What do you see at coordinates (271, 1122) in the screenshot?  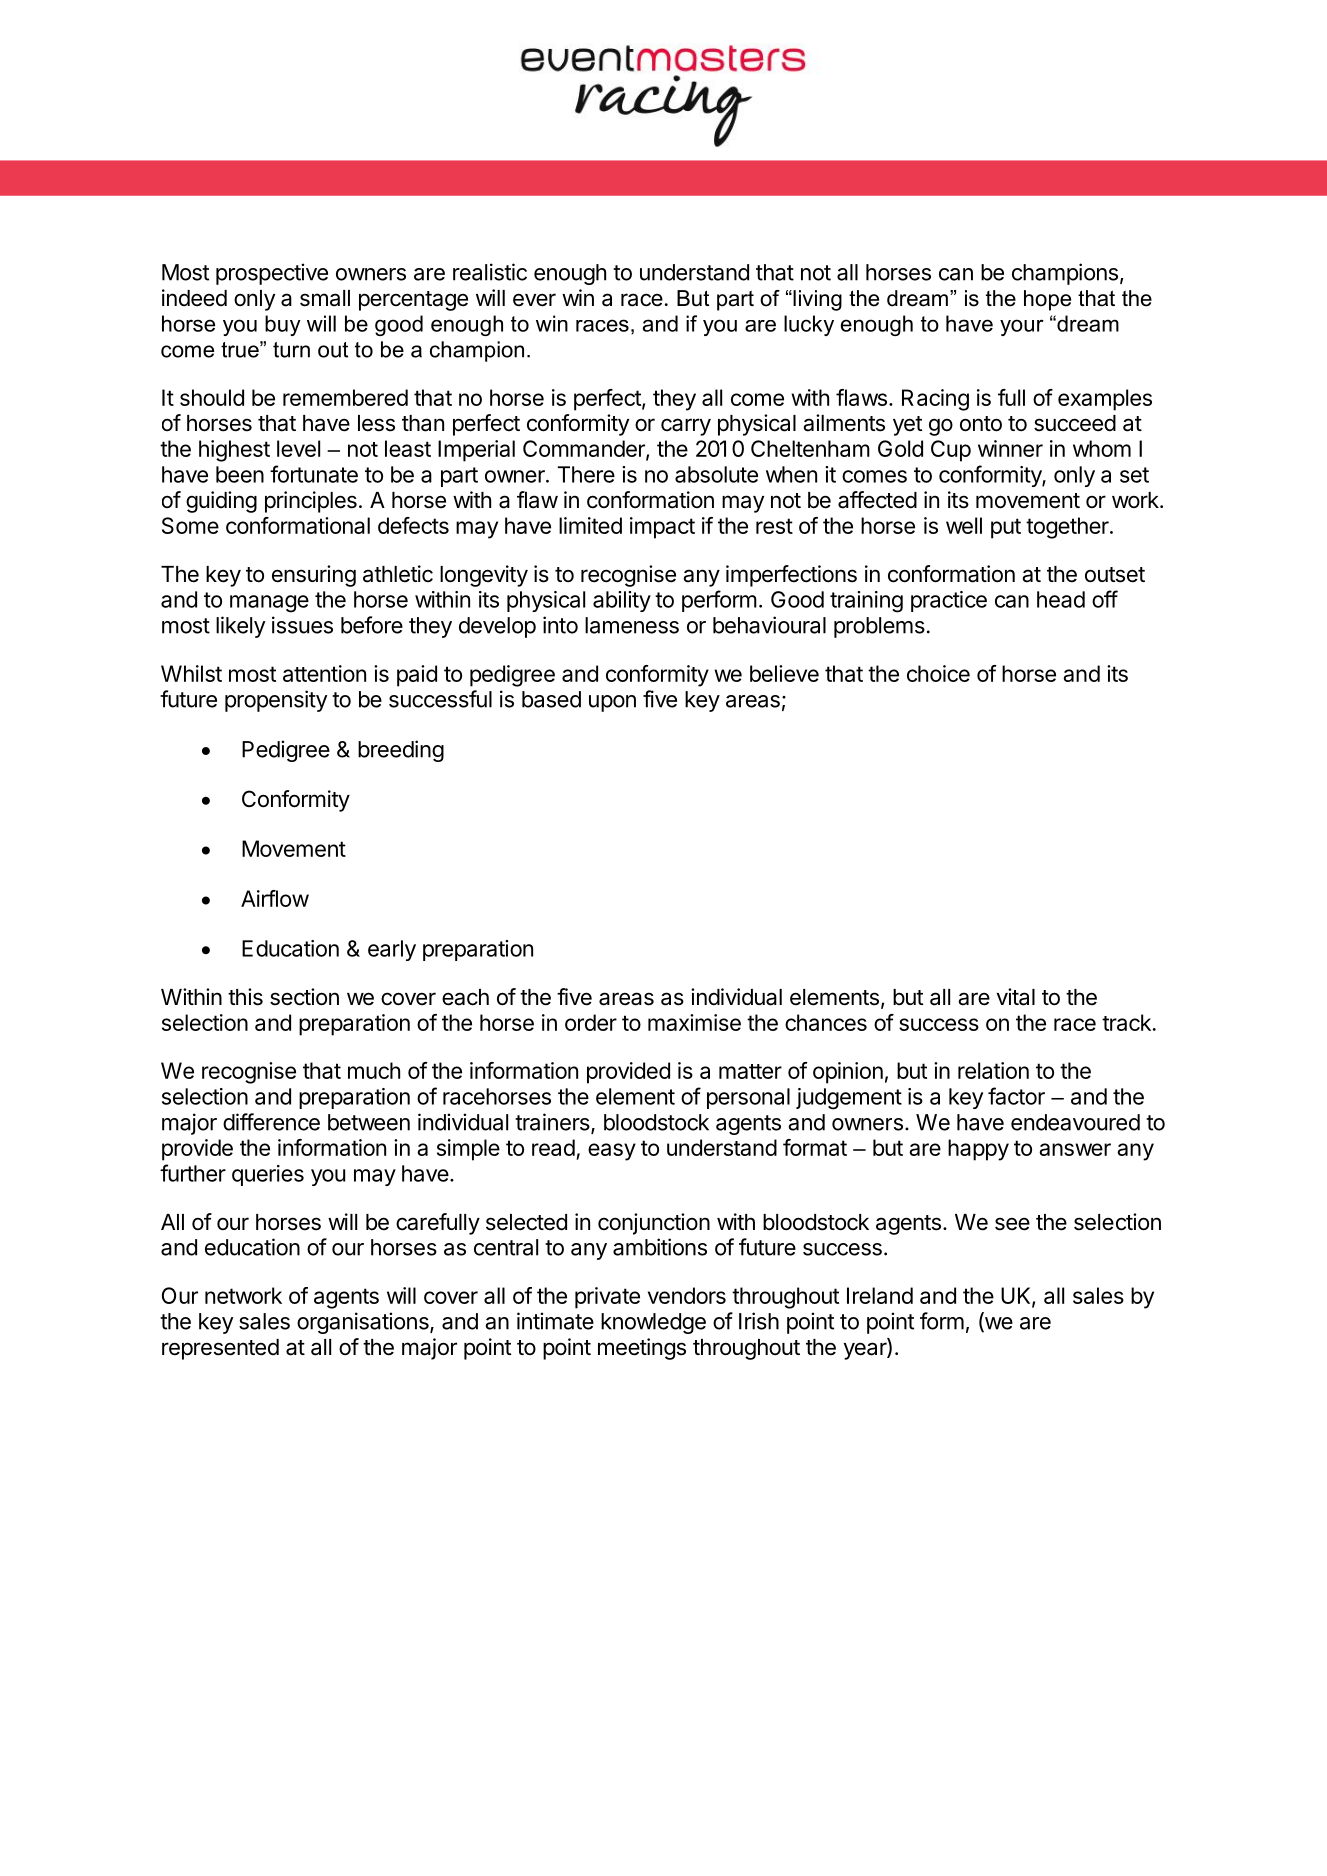 I see `difference` at bounding box center [271, 1122].
